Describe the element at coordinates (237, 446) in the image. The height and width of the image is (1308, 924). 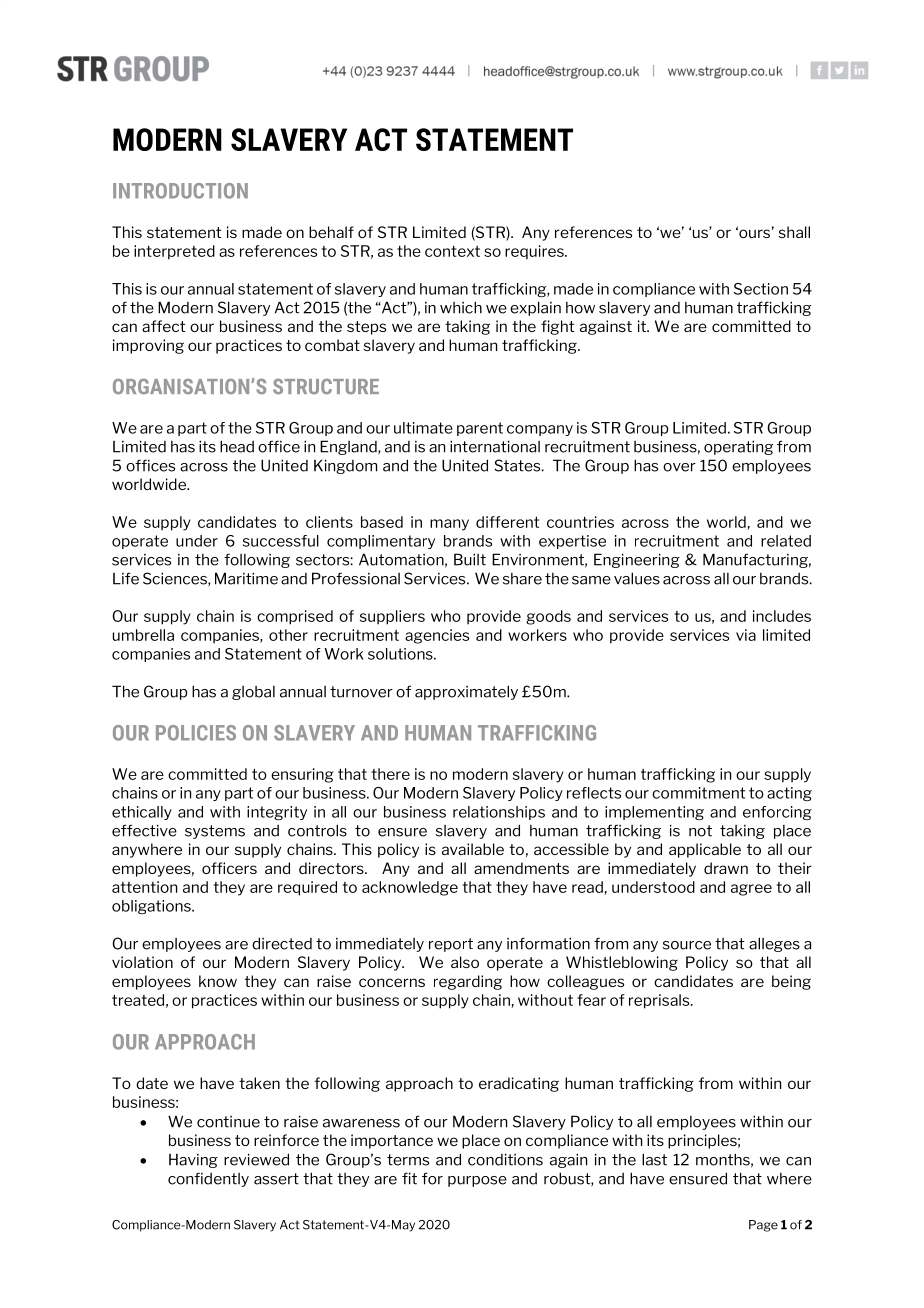
I see `head` at that location.
